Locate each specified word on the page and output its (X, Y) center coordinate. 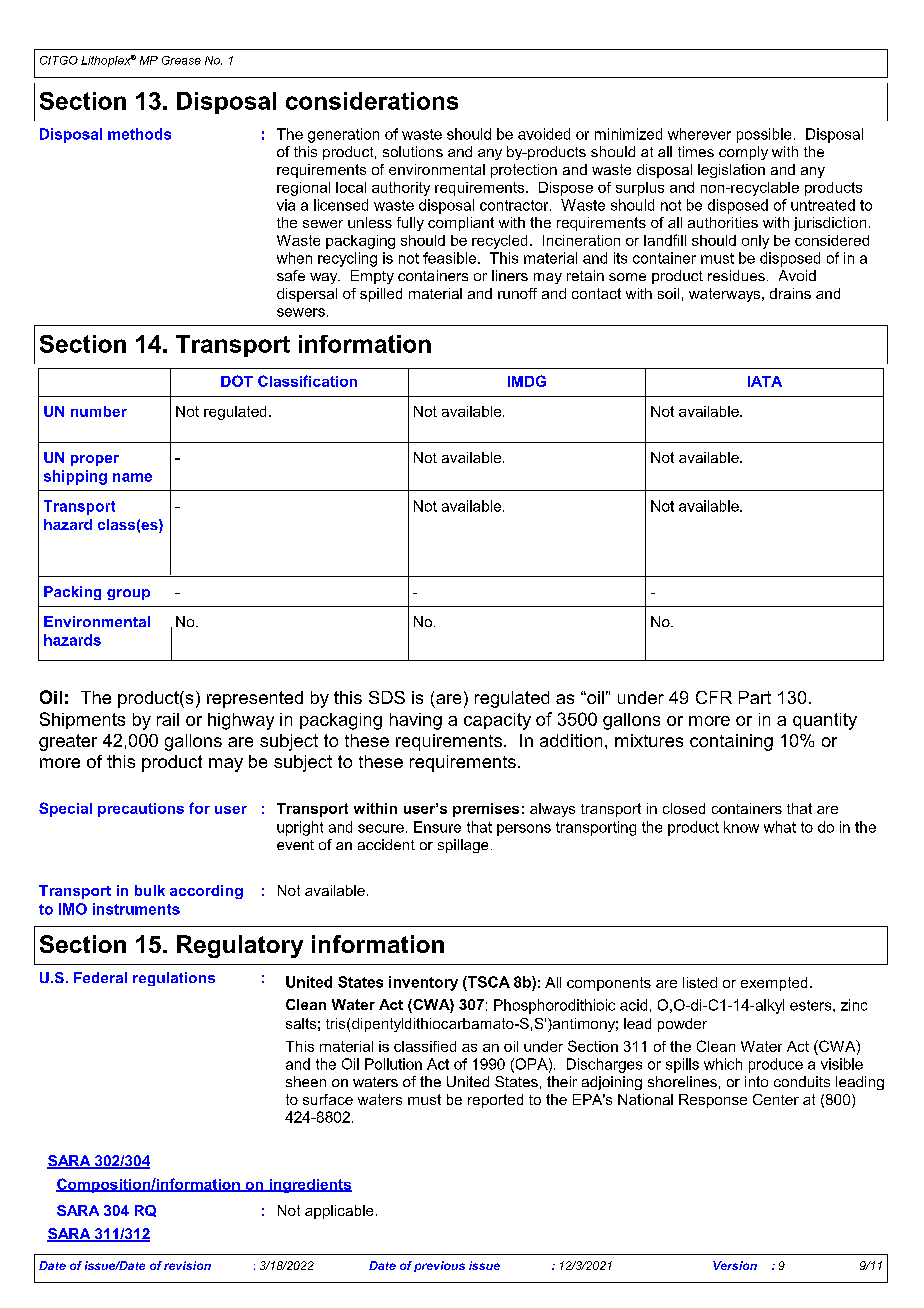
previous (439, 1266)
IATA (765, 381)
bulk (150, 890)
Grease (181, 60)
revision (187, 1265)
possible (764, 135)
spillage (463, 846)
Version (735, 1265)
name (132, 477)
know (741, 827)
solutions (413, 151)
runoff (517, 293)
